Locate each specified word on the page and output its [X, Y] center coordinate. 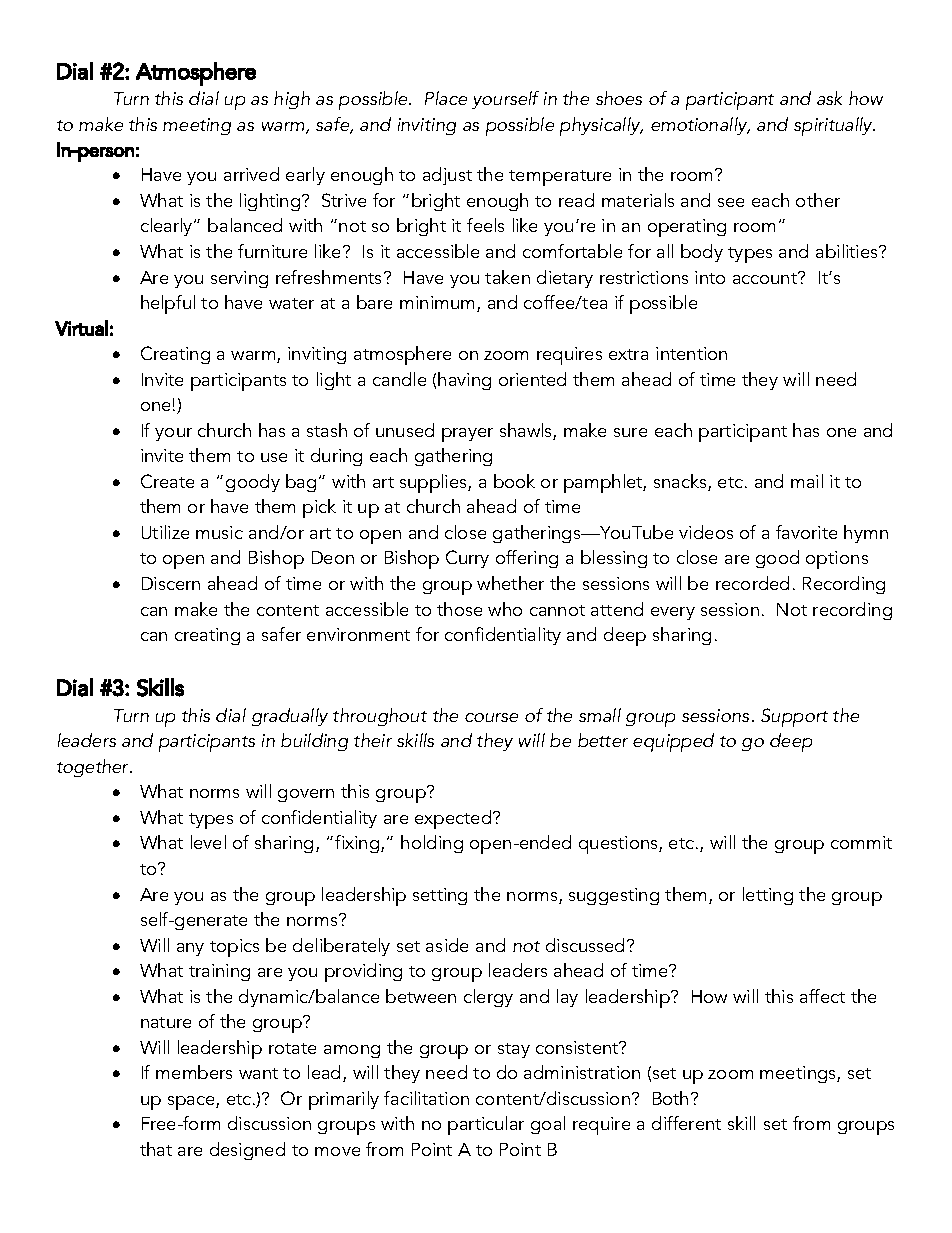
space [192, 1103]
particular [486, 1125]
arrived [251, 174]
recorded [752, 583]
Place [446, 98]
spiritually [834, 126]
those [459, 609]
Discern [171, 583]
